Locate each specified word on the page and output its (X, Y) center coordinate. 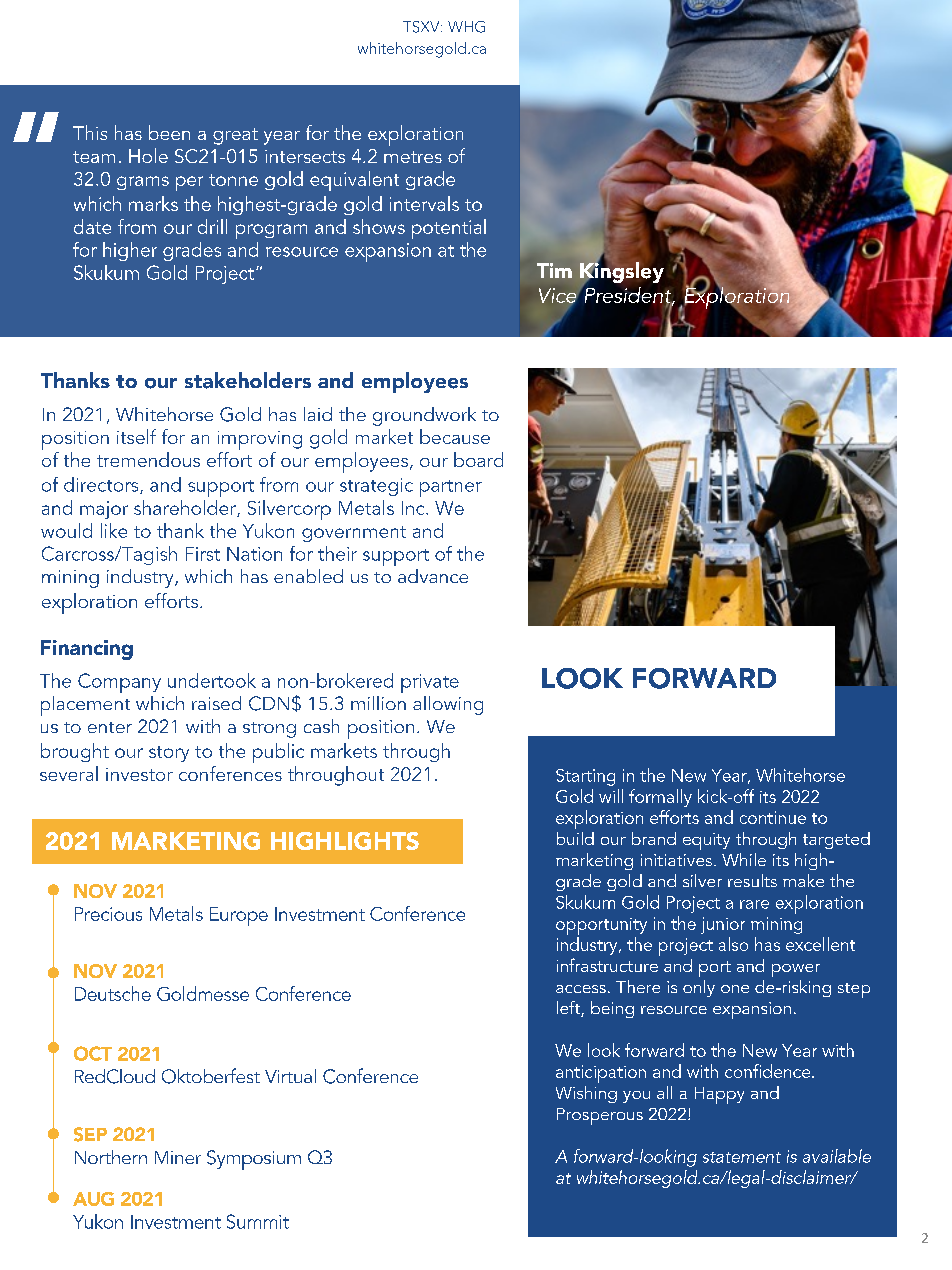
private (430, 683)
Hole (148, 155)
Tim (554, 270)
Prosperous (600, 1116)
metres (413, 157)
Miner (178, 1157)
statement (742, 1157)
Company (119, 683)
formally (660, 798)
